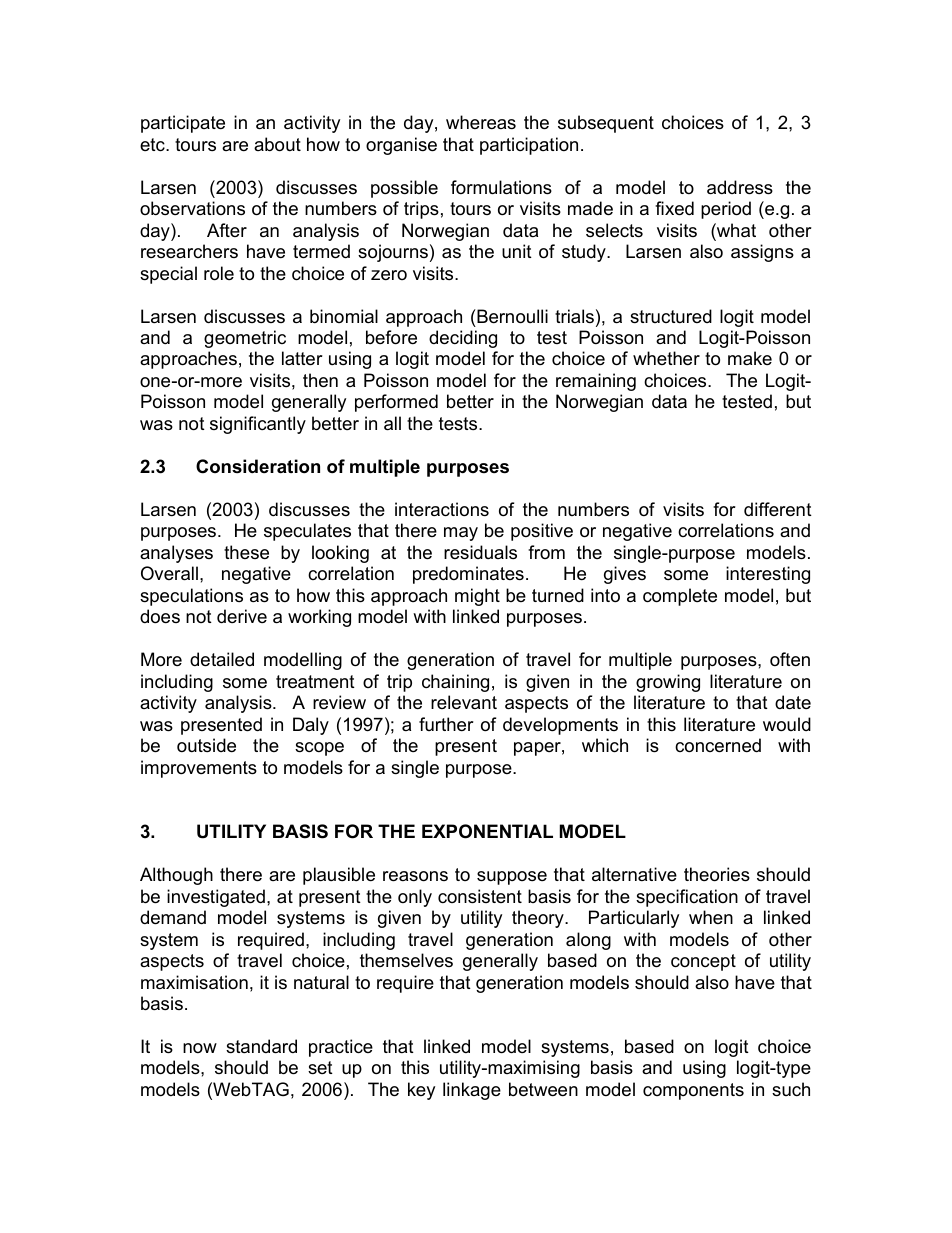 The width and height of the screenshot is (952, 1233). What do you see at coordinates (680, 597) in the screenshot?
I see `complete` at bounding box center [680, 597].
